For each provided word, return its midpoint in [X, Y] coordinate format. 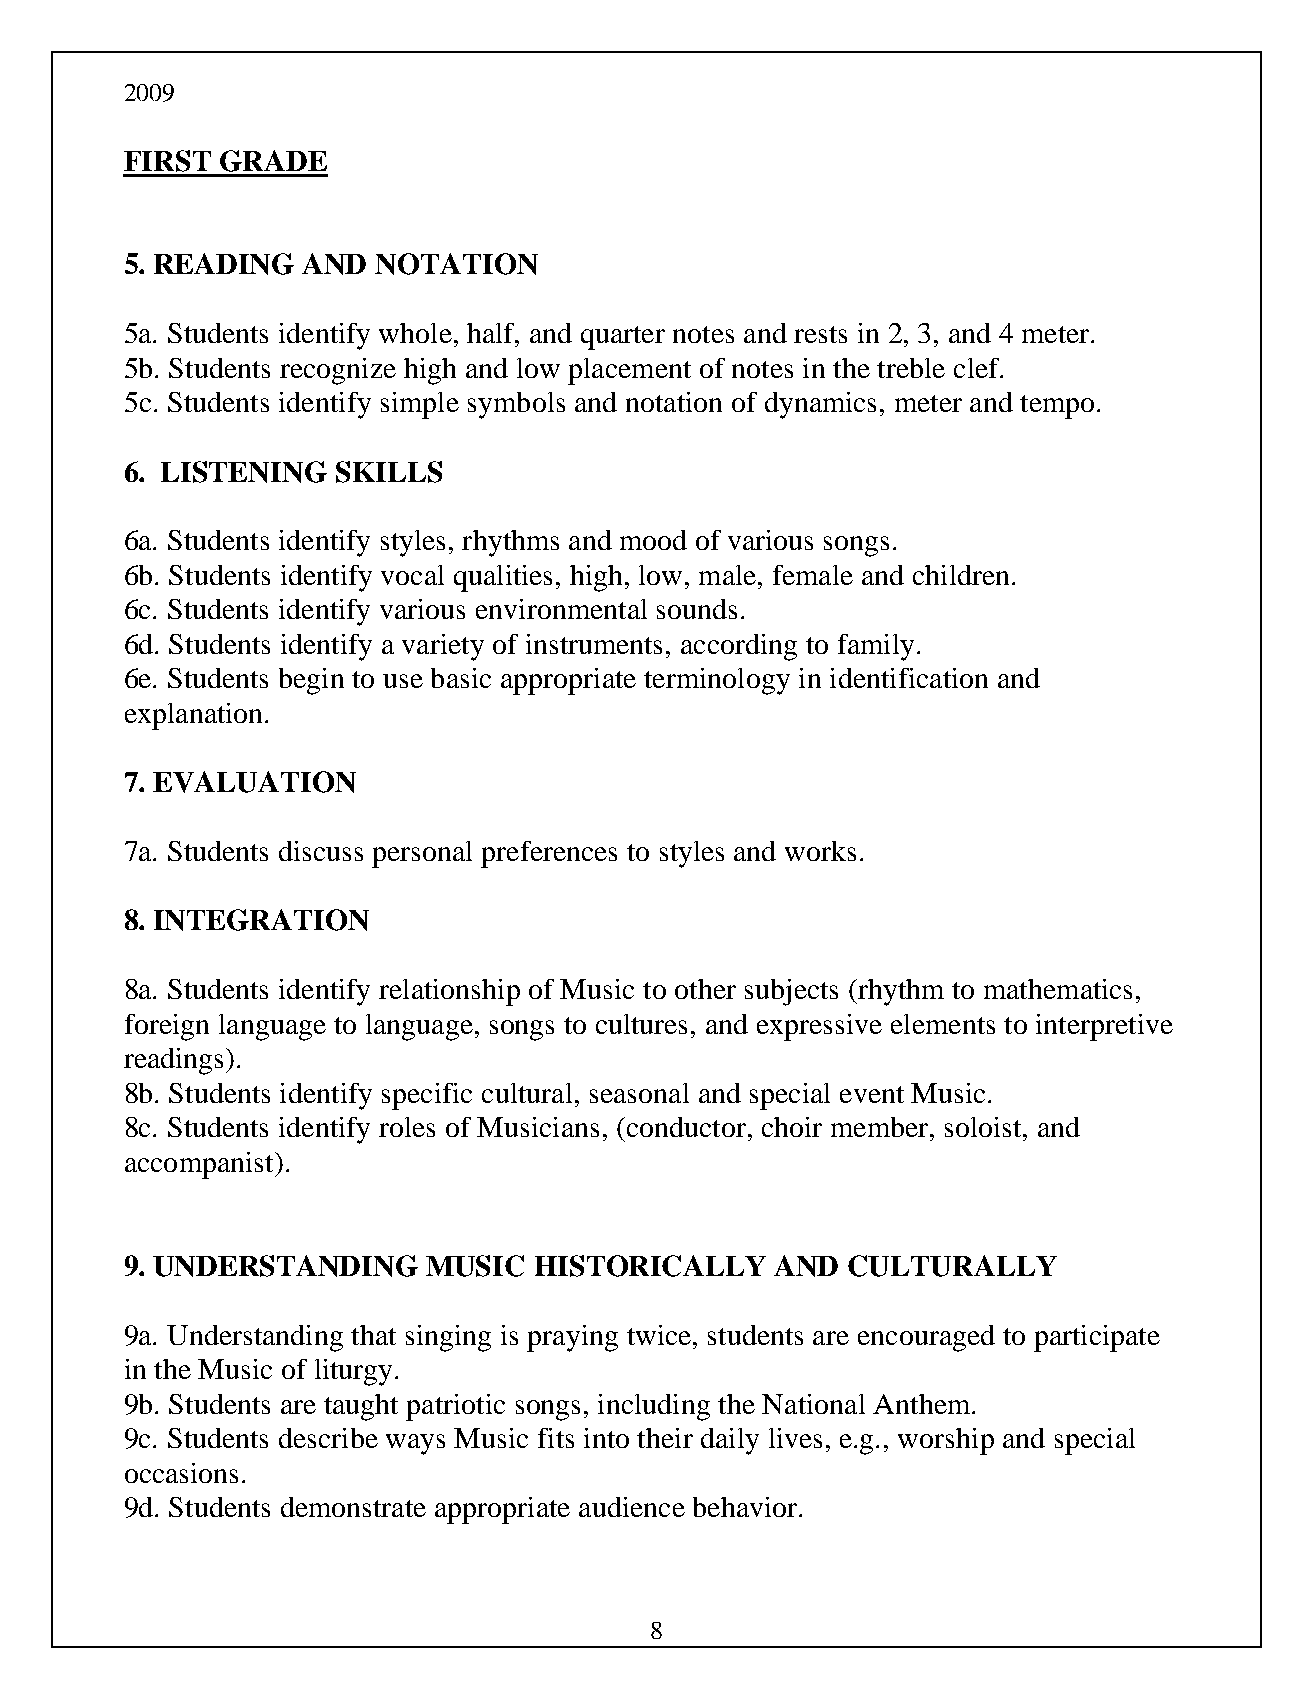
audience [632, 1507]
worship [946, 1441]
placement [629, 371]
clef [978, 368]
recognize [338, 371]
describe [328, 1438]
